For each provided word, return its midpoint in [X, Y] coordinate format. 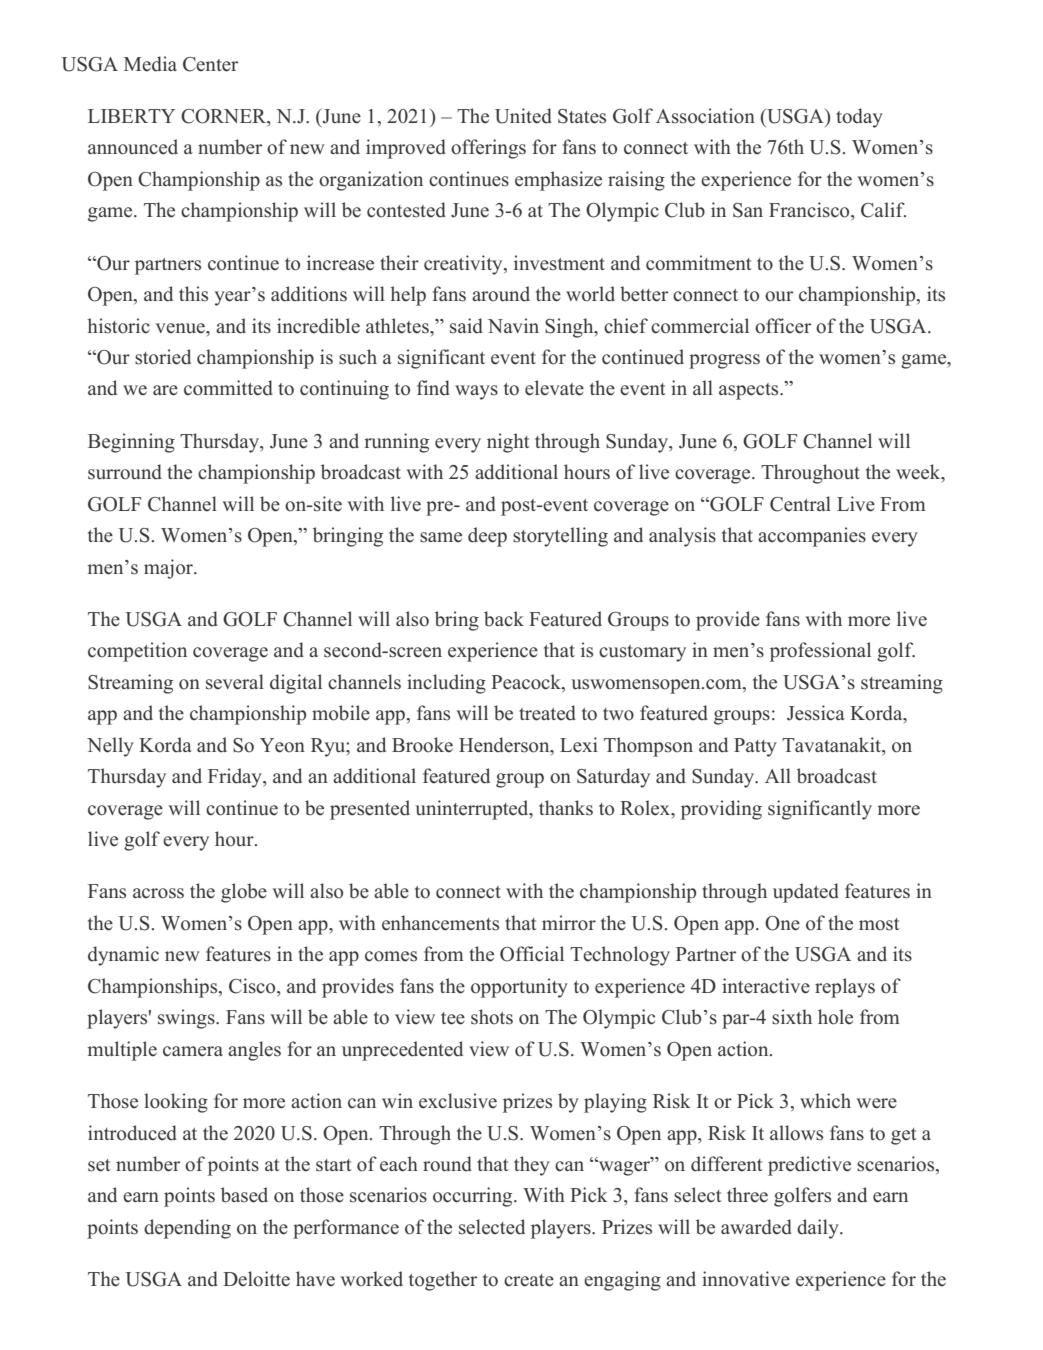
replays [845, 988]
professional [820, 652]
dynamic [123, 956]
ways [476, 392]
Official [532, 954]
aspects [750, 391]
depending [187, 1229]
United [523, 116]
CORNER [225, 117]
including [446, 684]
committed [228, 388]
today [859, 118]
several [235, 682]
